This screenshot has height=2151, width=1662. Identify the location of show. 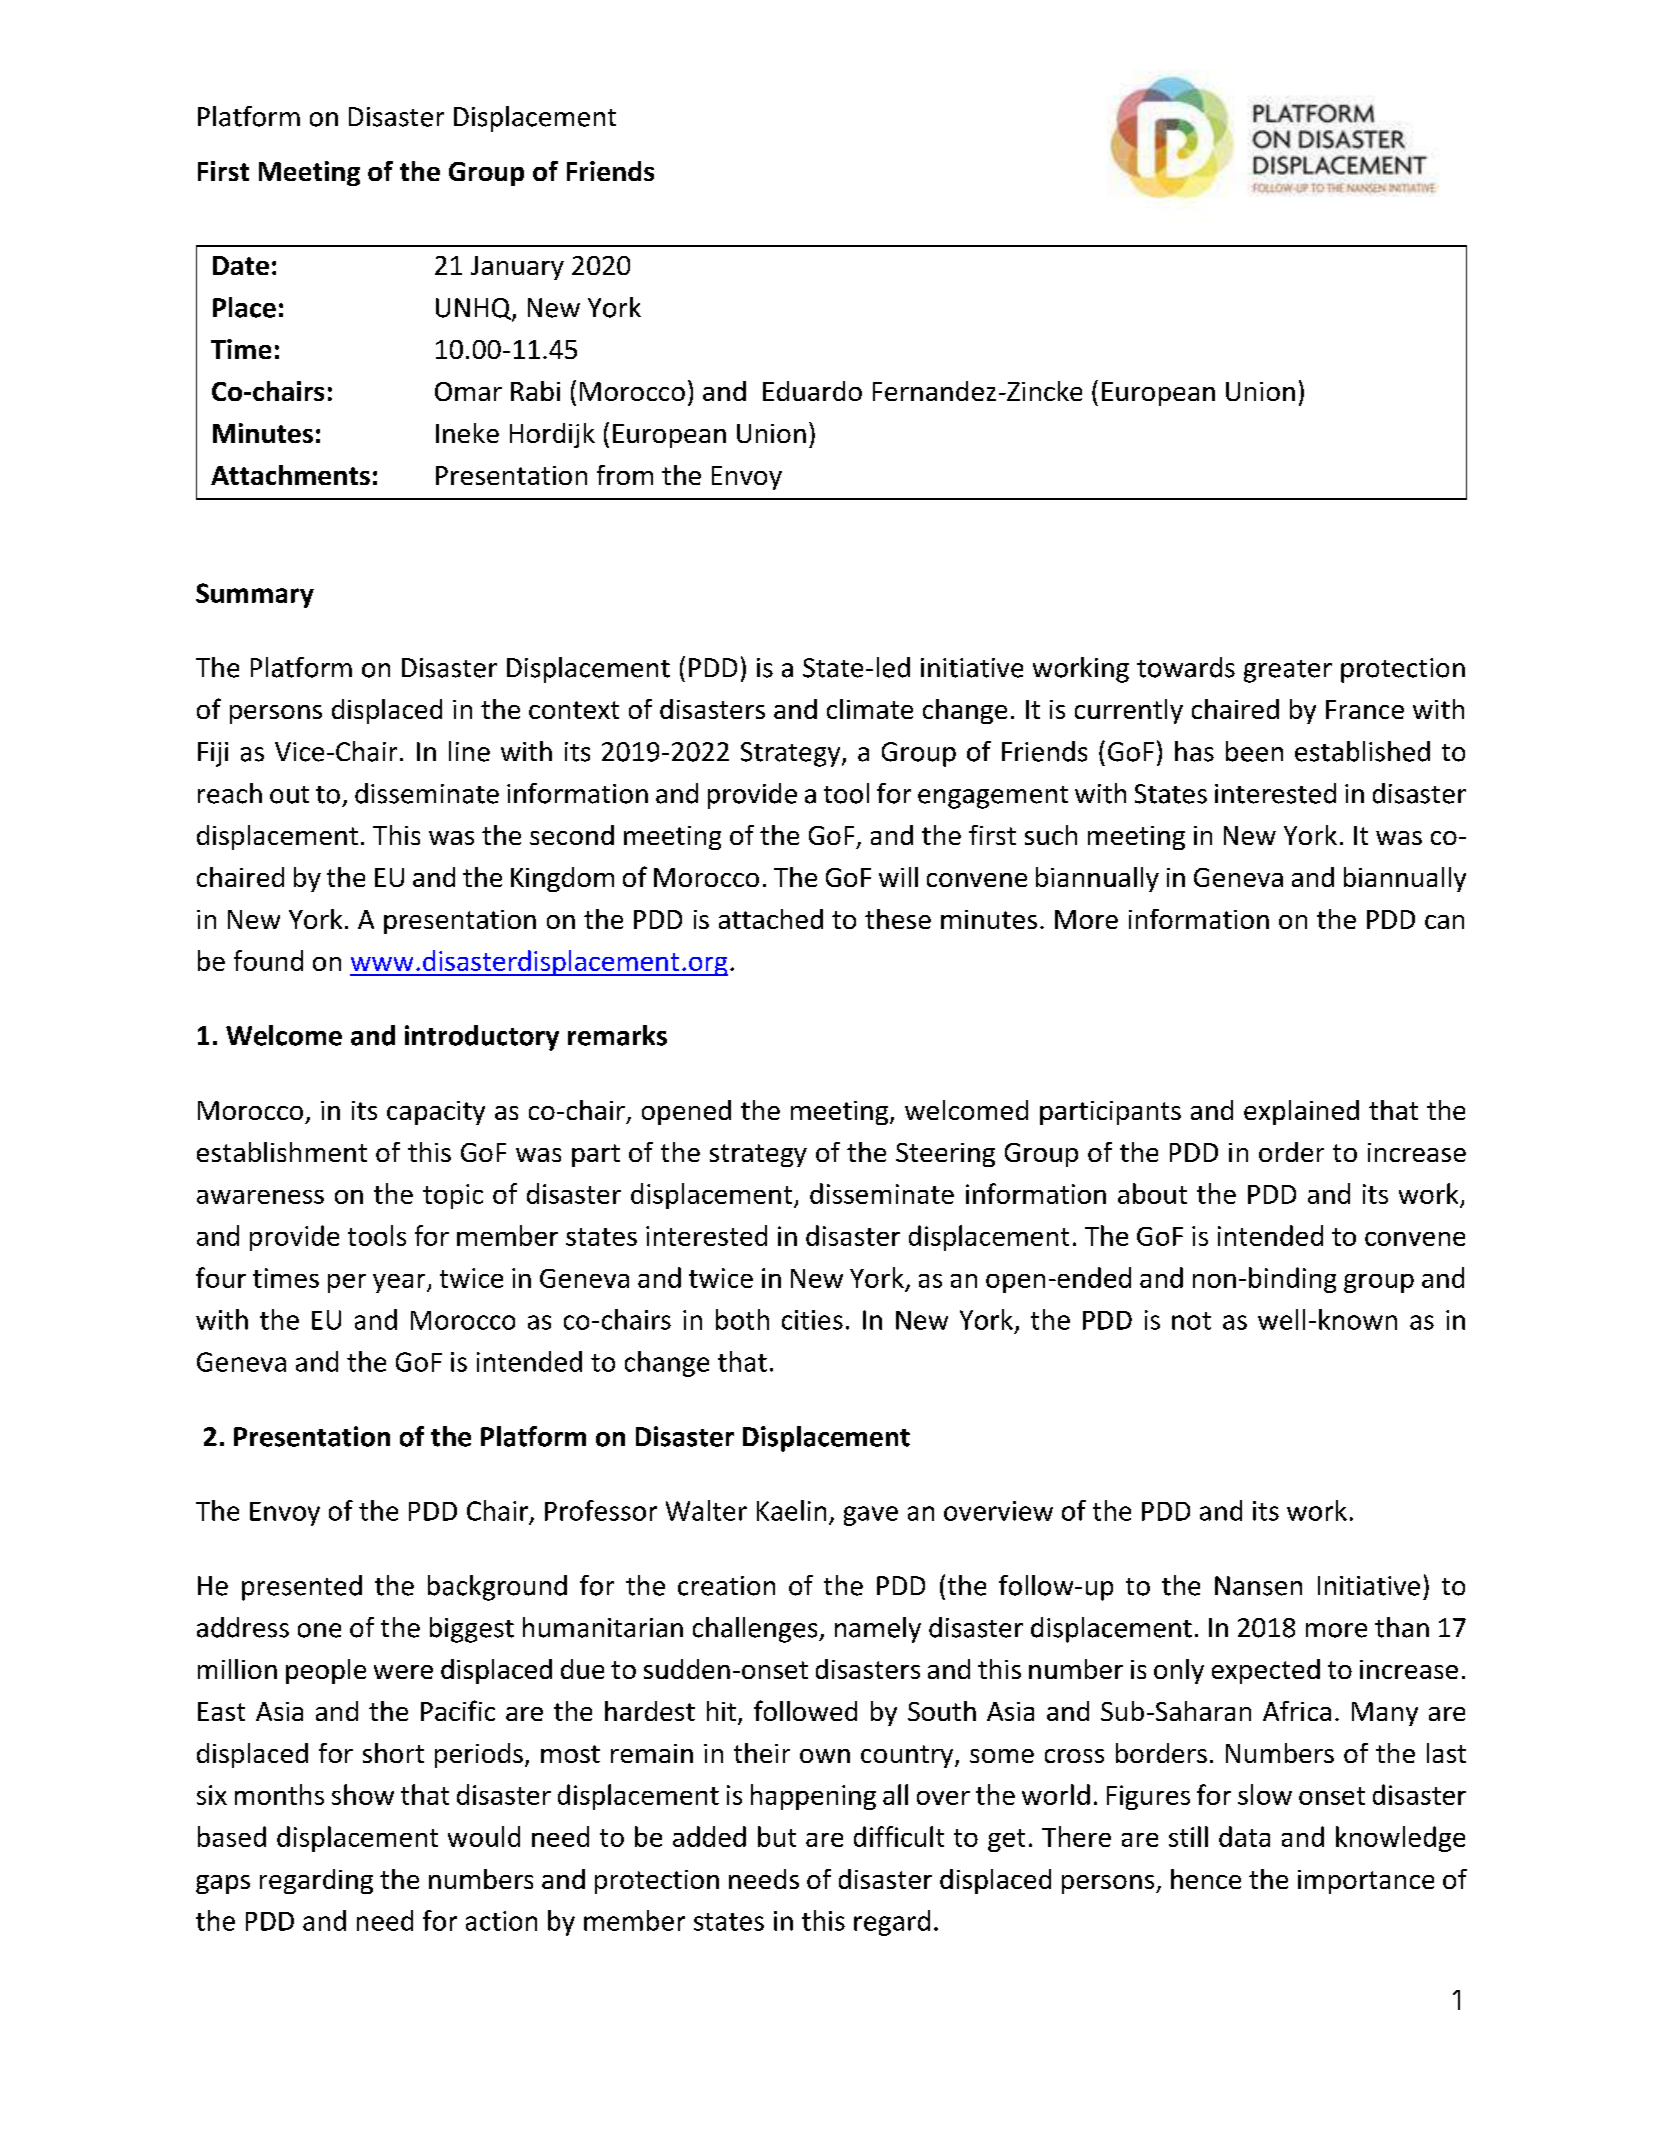
(363, 1794).
